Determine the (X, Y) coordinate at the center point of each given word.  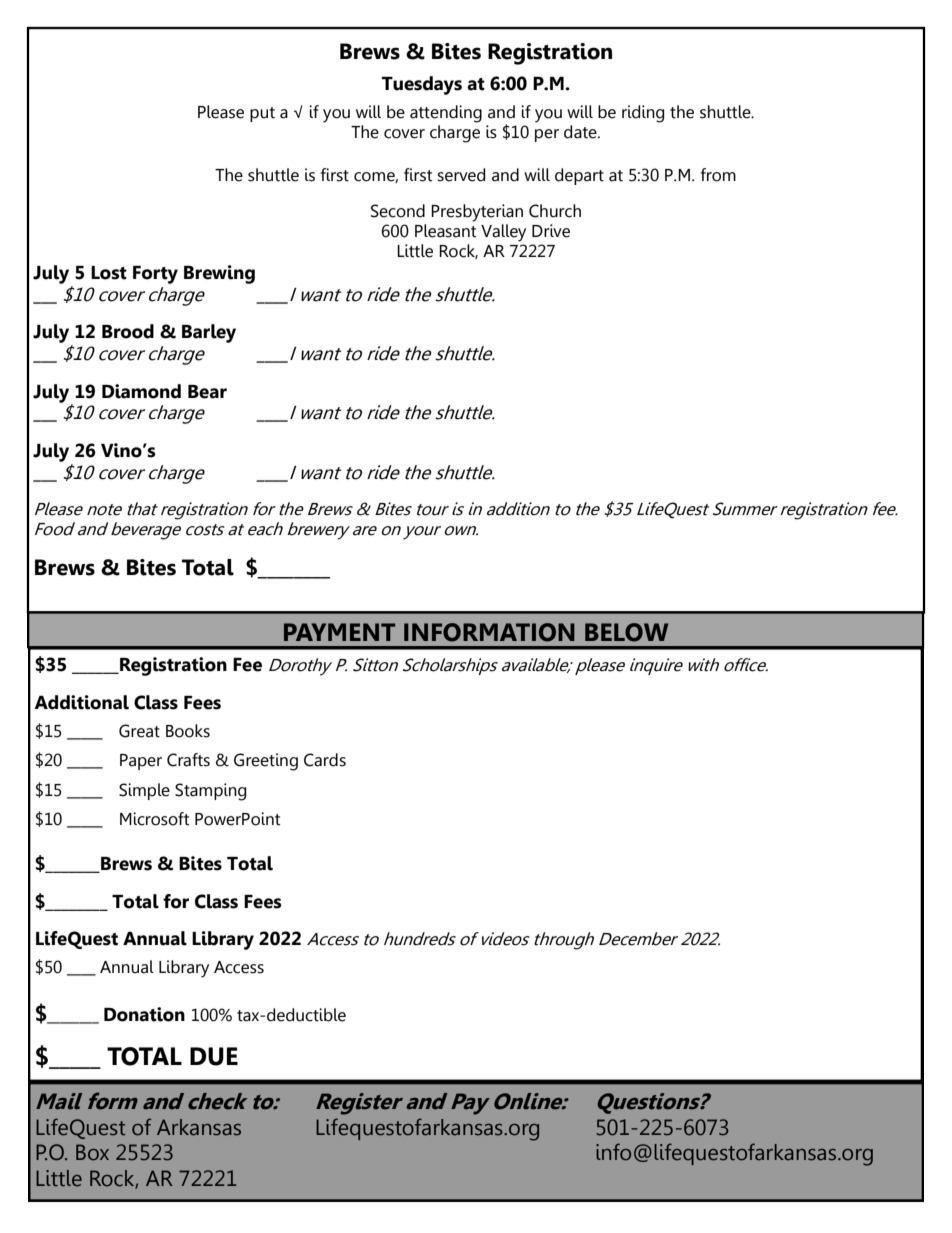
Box (92, 1152)
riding (643, 114)
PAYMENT (339, 632)
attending (446, 114)
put (262, 114)
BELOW (626, 632)
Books (188, 731)
